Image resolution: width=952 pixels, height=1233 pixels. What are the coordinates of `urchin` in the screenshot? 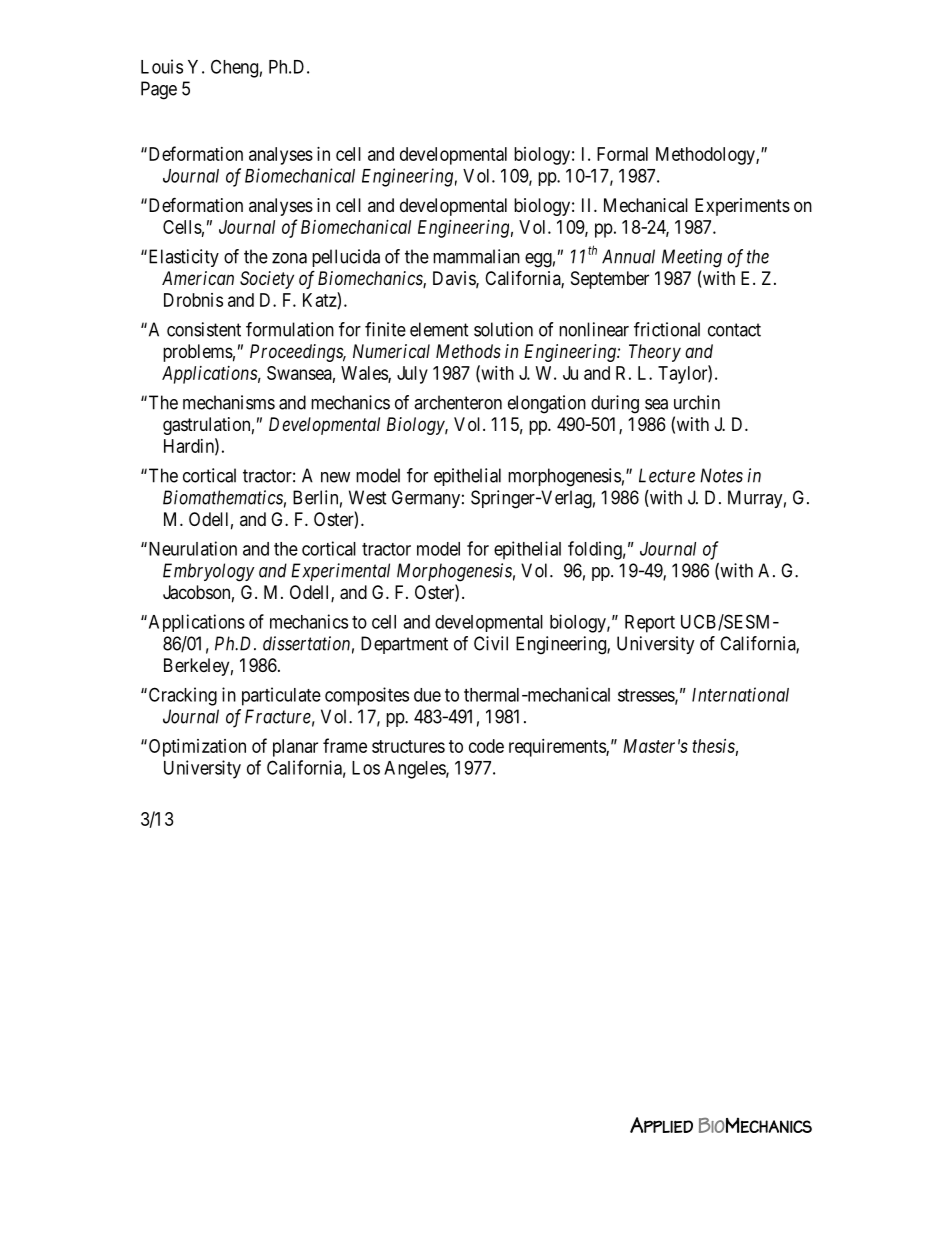 It's located at (697, 402).
